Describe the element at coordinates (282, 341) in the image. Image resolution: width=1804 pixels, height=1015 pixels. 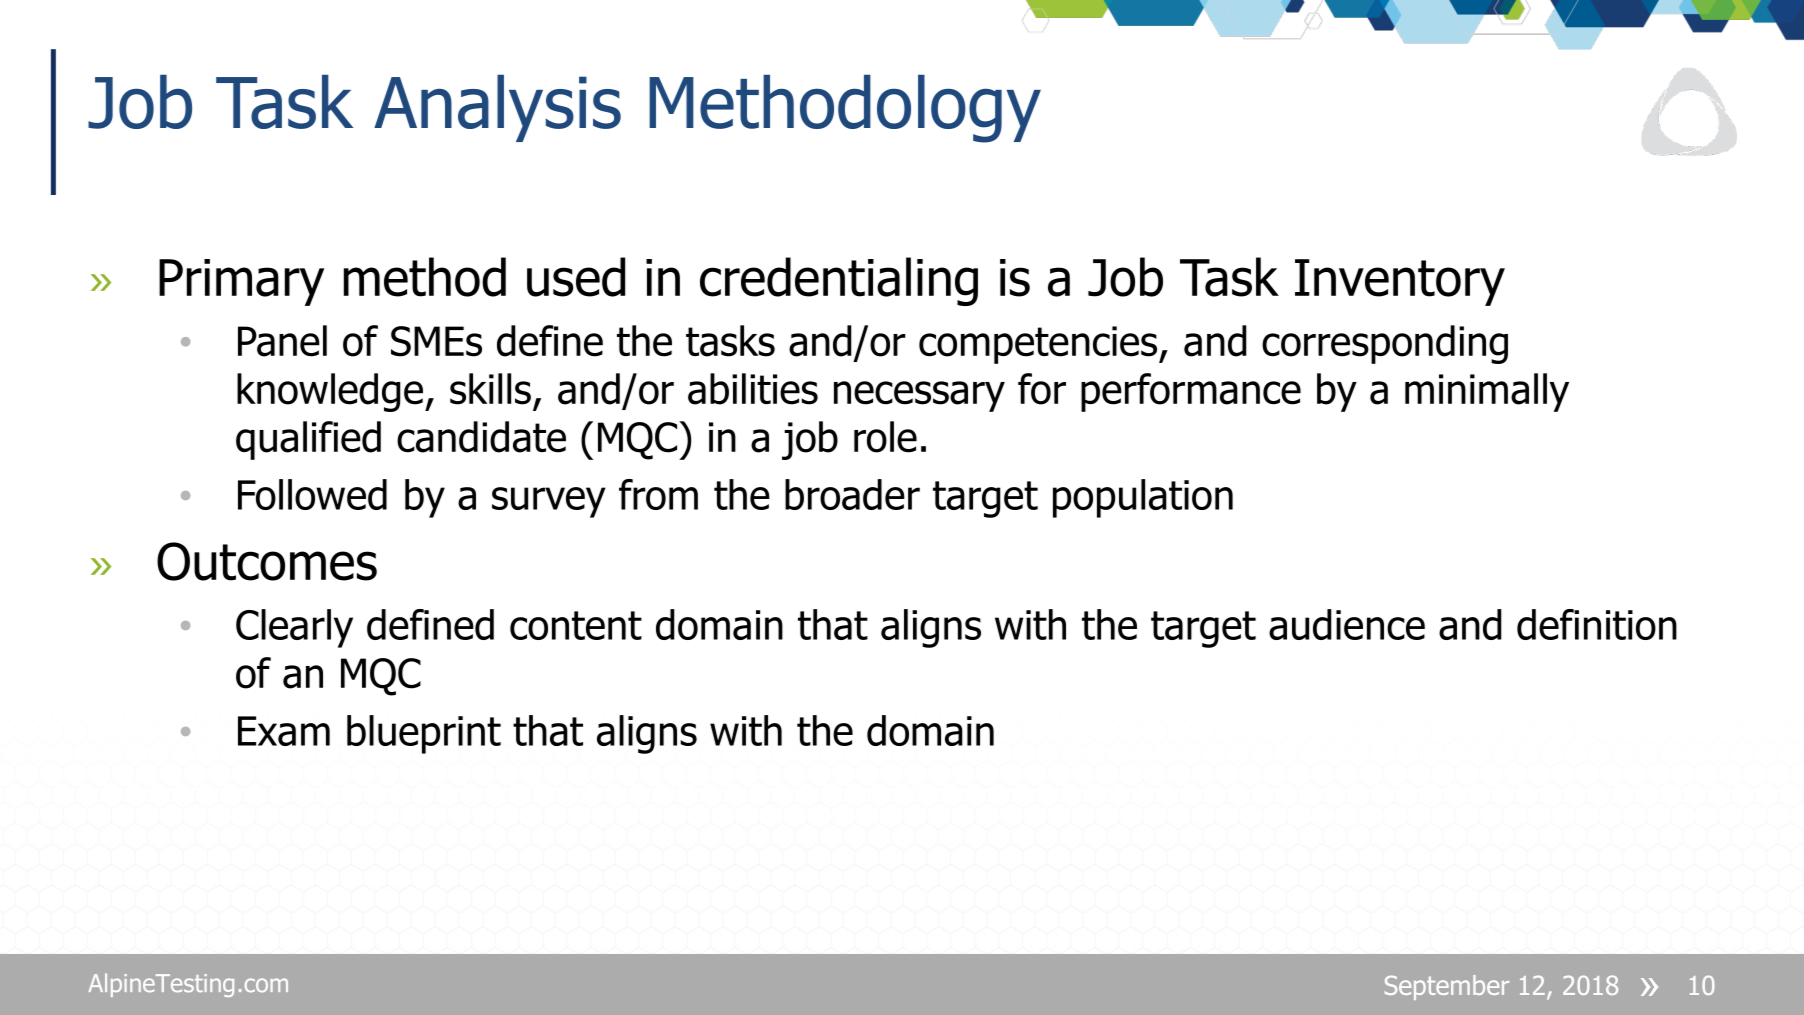
I see `Panel` at that location.
